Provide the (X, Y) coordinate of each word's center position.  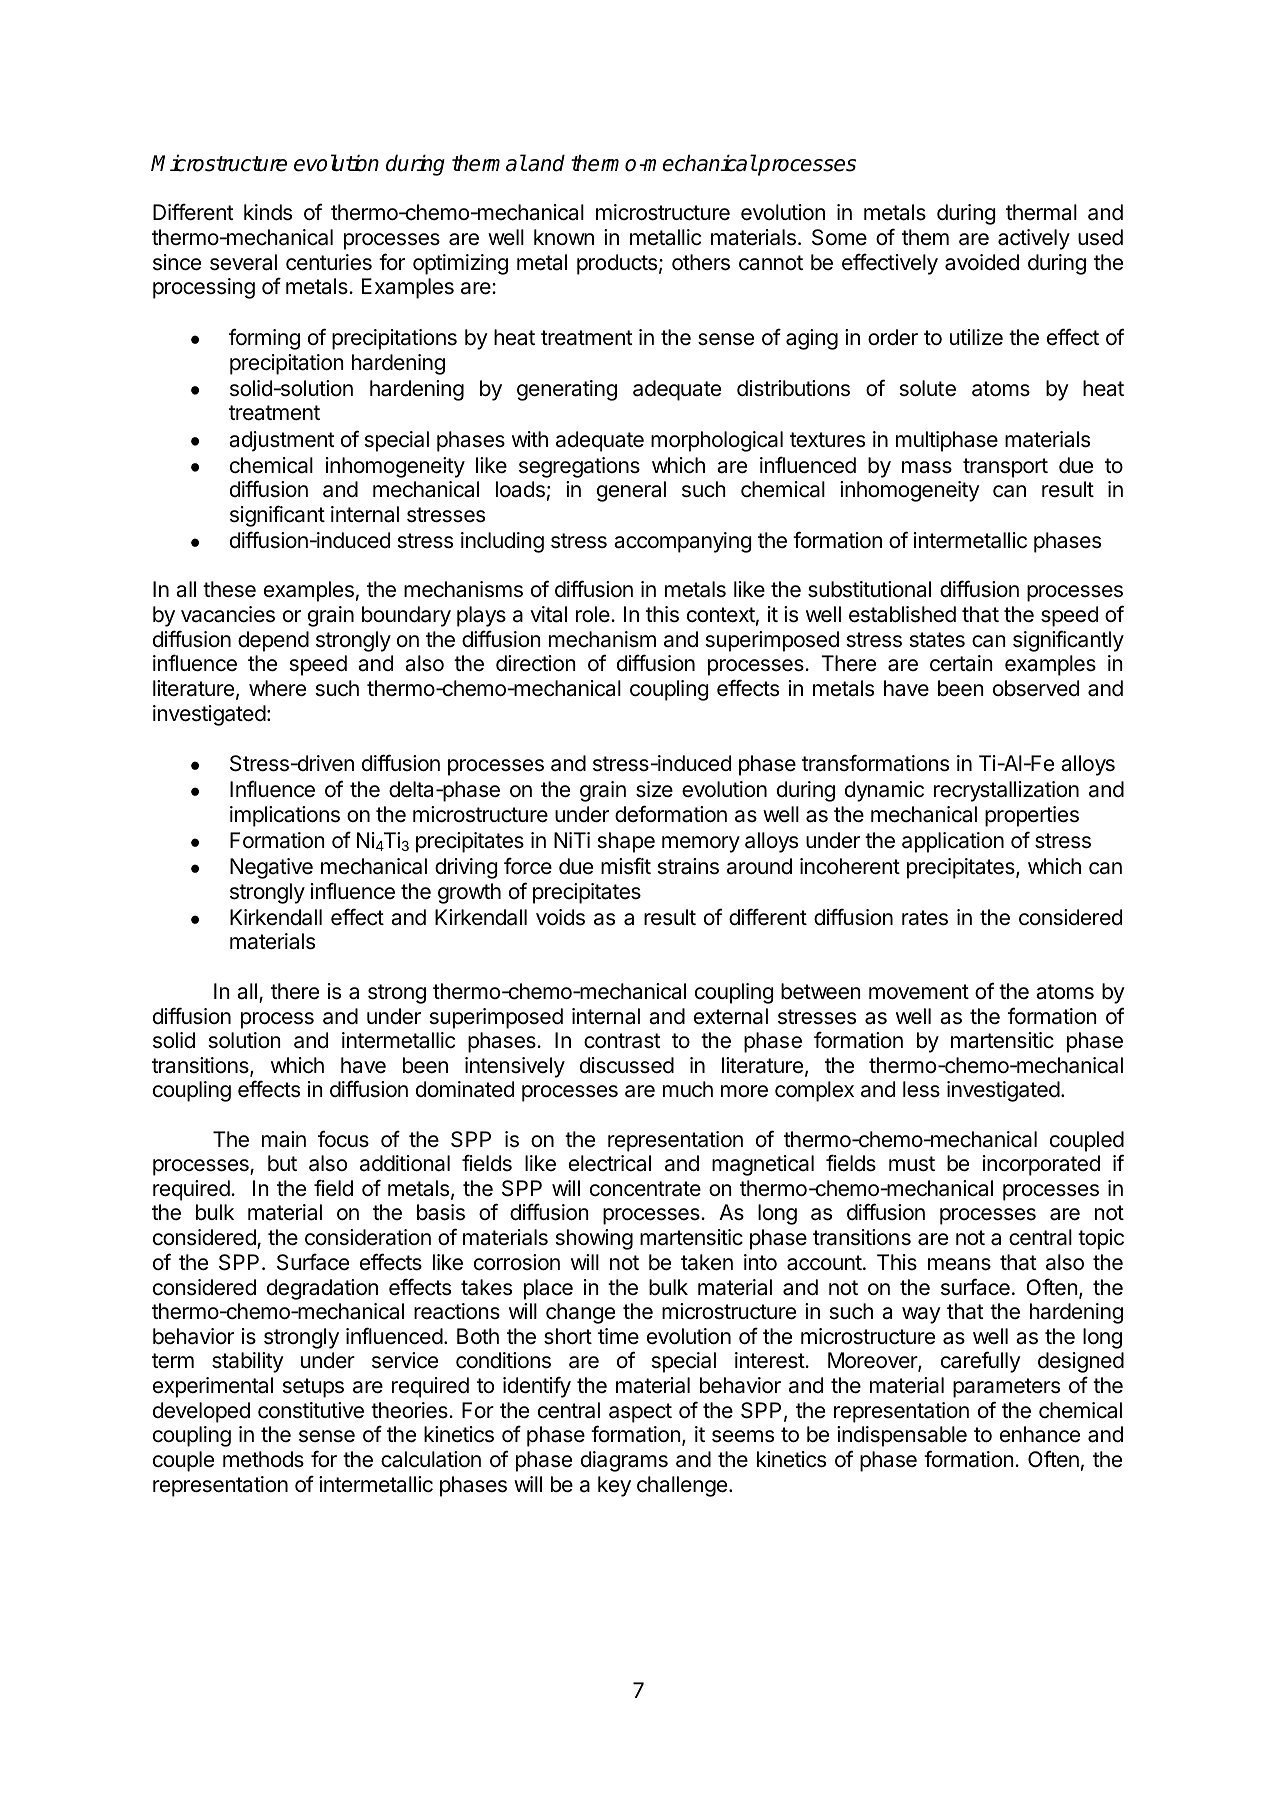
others (701, 262)
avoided (982, 262)
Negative (271, 868)
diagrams (624, 1461)
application (953, 842)
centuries (329, 262)
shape (626, 842)
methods (263, 1459)
